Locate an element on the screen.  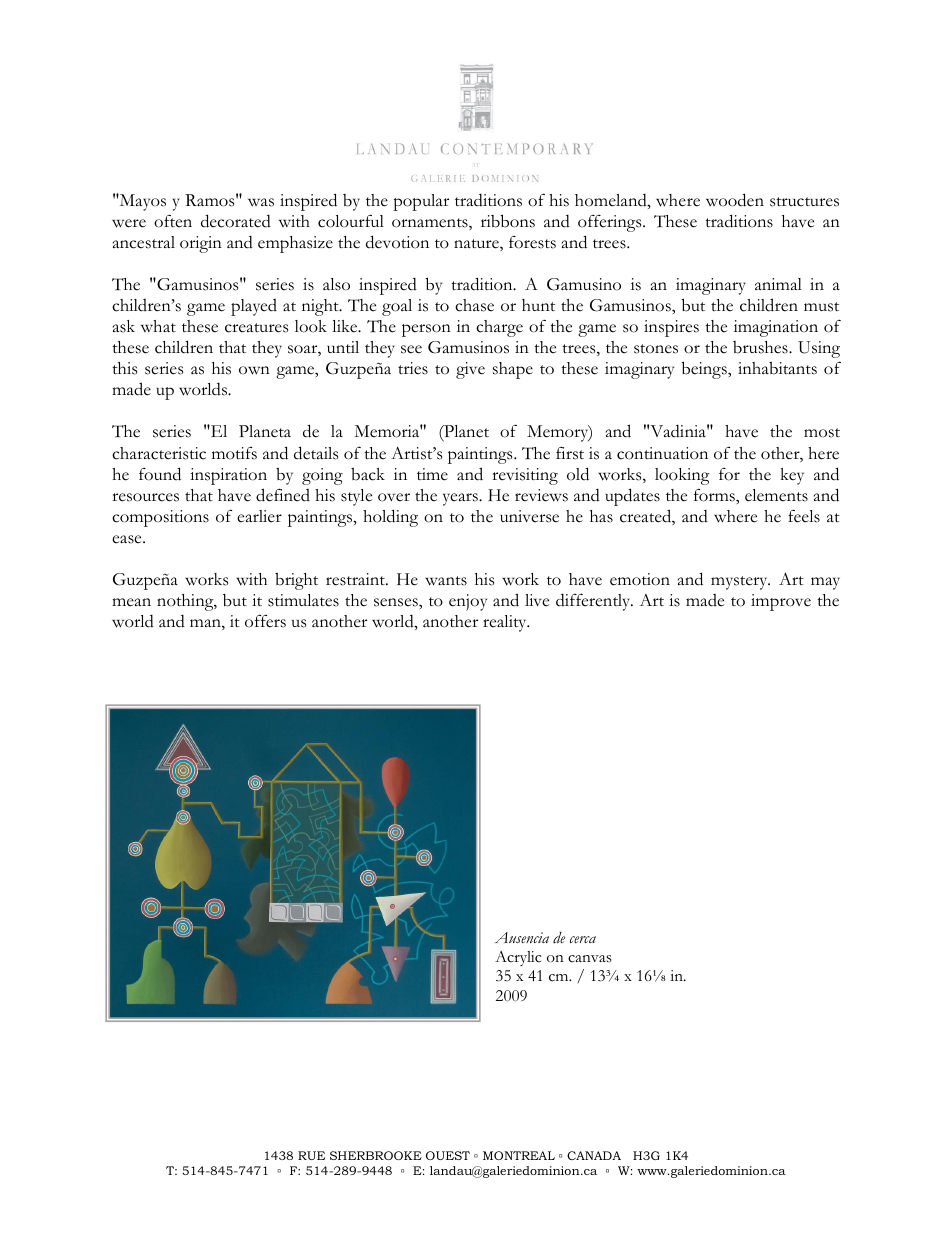
origin is located at coordinates (201, 244).
